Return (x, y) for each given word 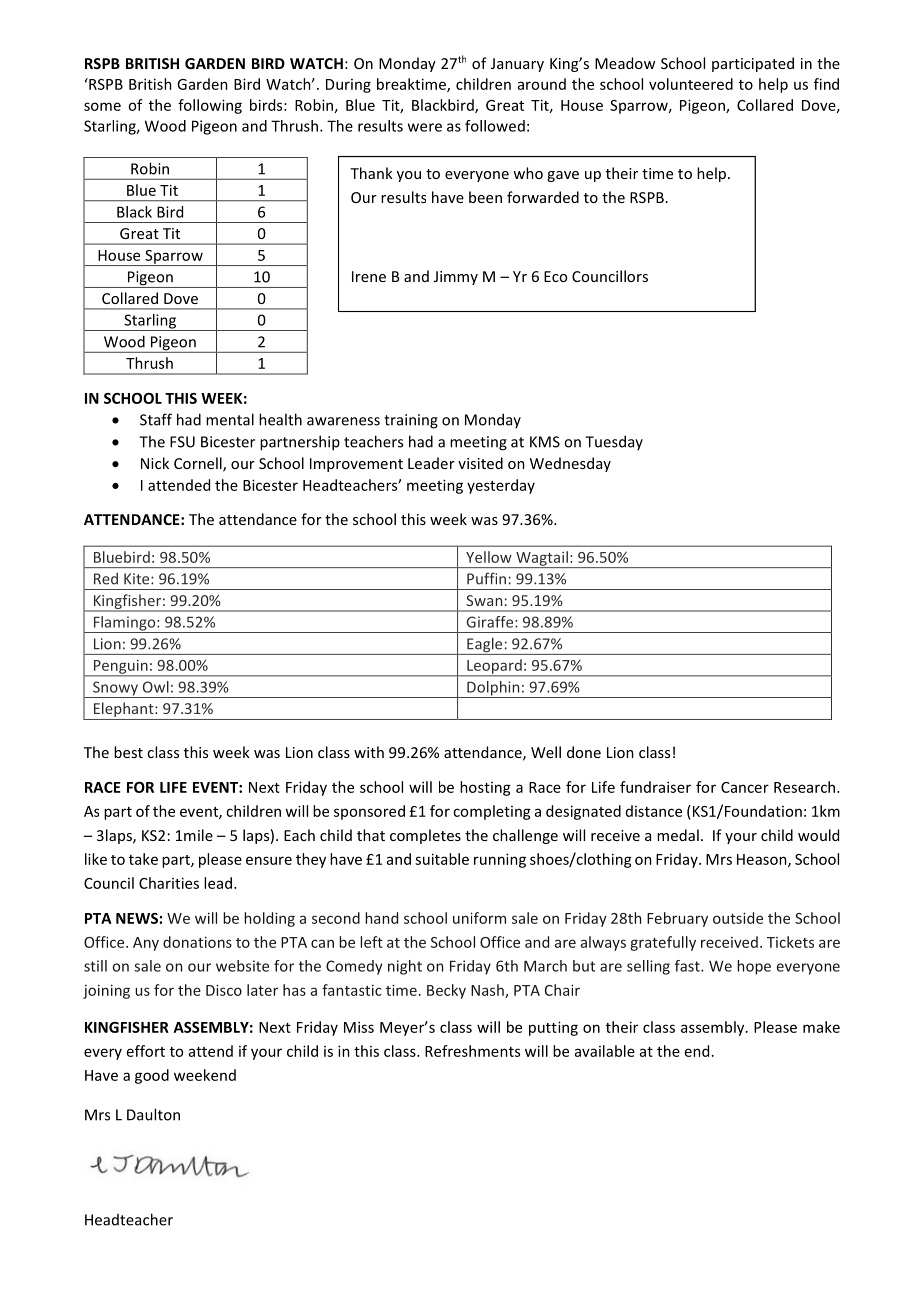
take (143, 859)
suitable (442, 859)
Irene (369, 276)
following (210, 106)
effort (146, 1051)
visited (480, 463)
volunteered (691, 84)
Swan (484, 600)
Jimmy (456, 278)
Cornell (199, 464)
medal (678, 835)
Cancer (745, 787)
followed (495, 126)
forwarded (543, 197)
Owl (156, 687)
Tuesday (614, 442)
